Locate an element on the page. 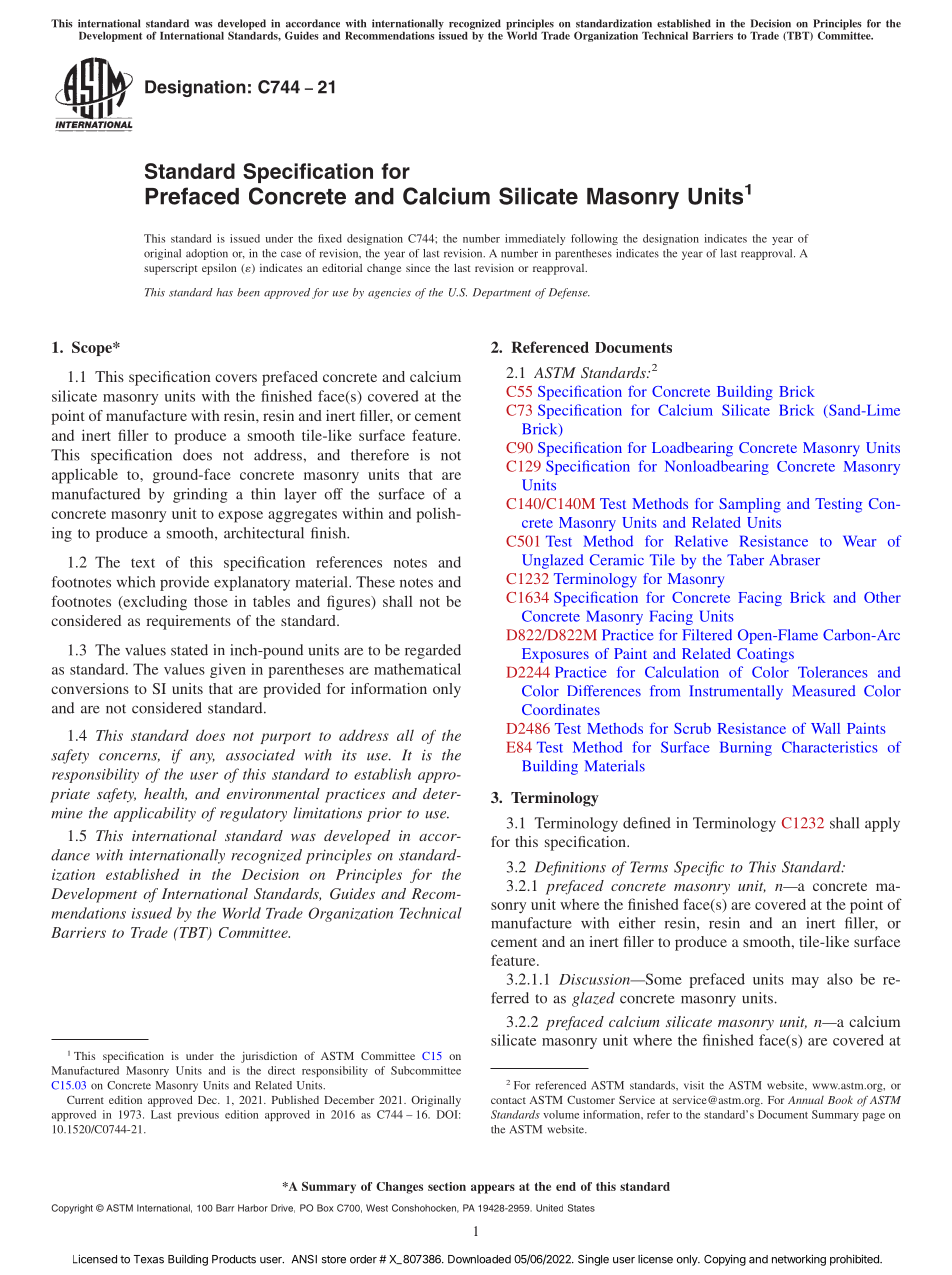 The image size is (952, 1275). Texas is located at coordinates (149, 1259).
